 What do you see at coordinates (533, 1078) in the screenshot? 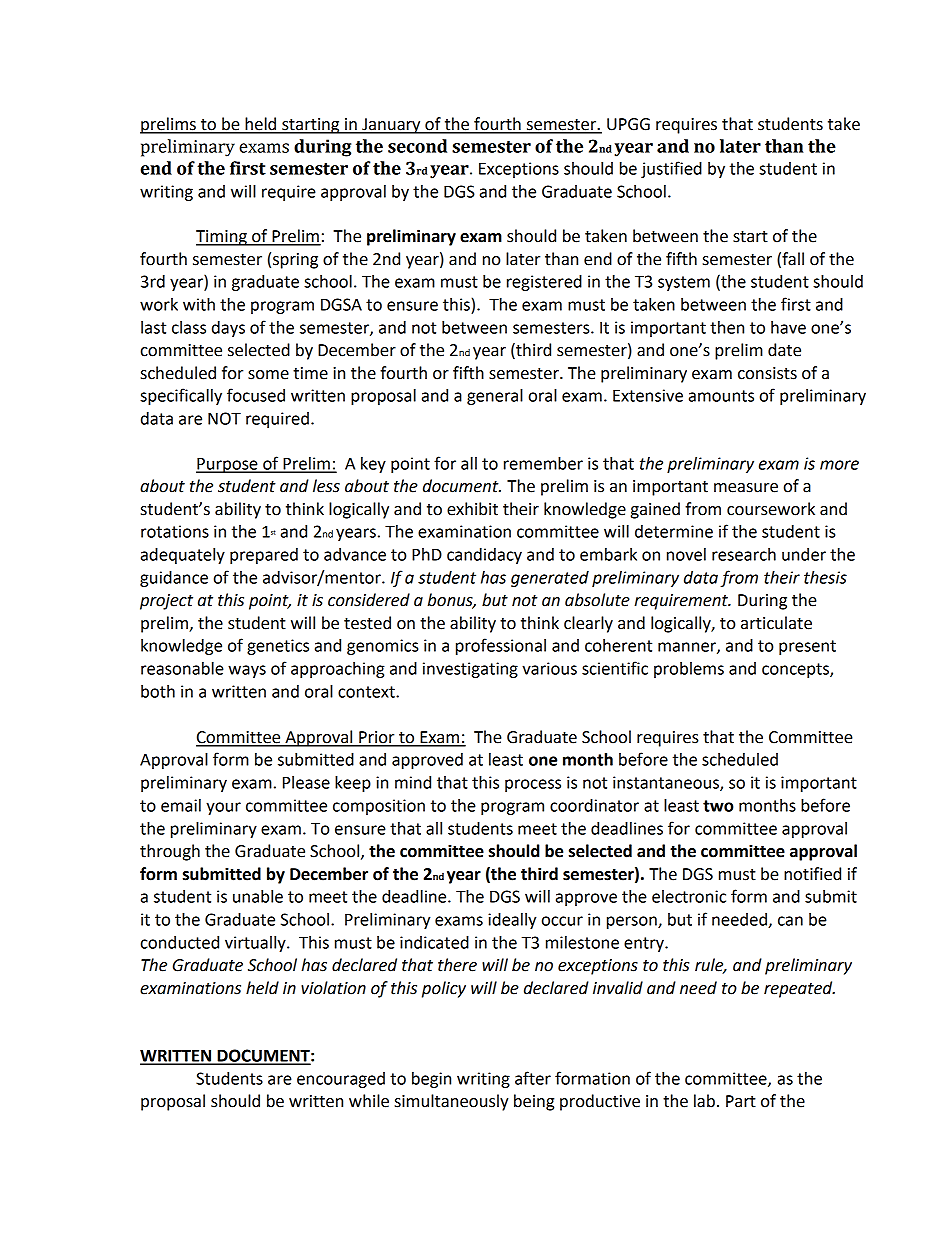
I see `after` at bounding box center [533, 1078].
